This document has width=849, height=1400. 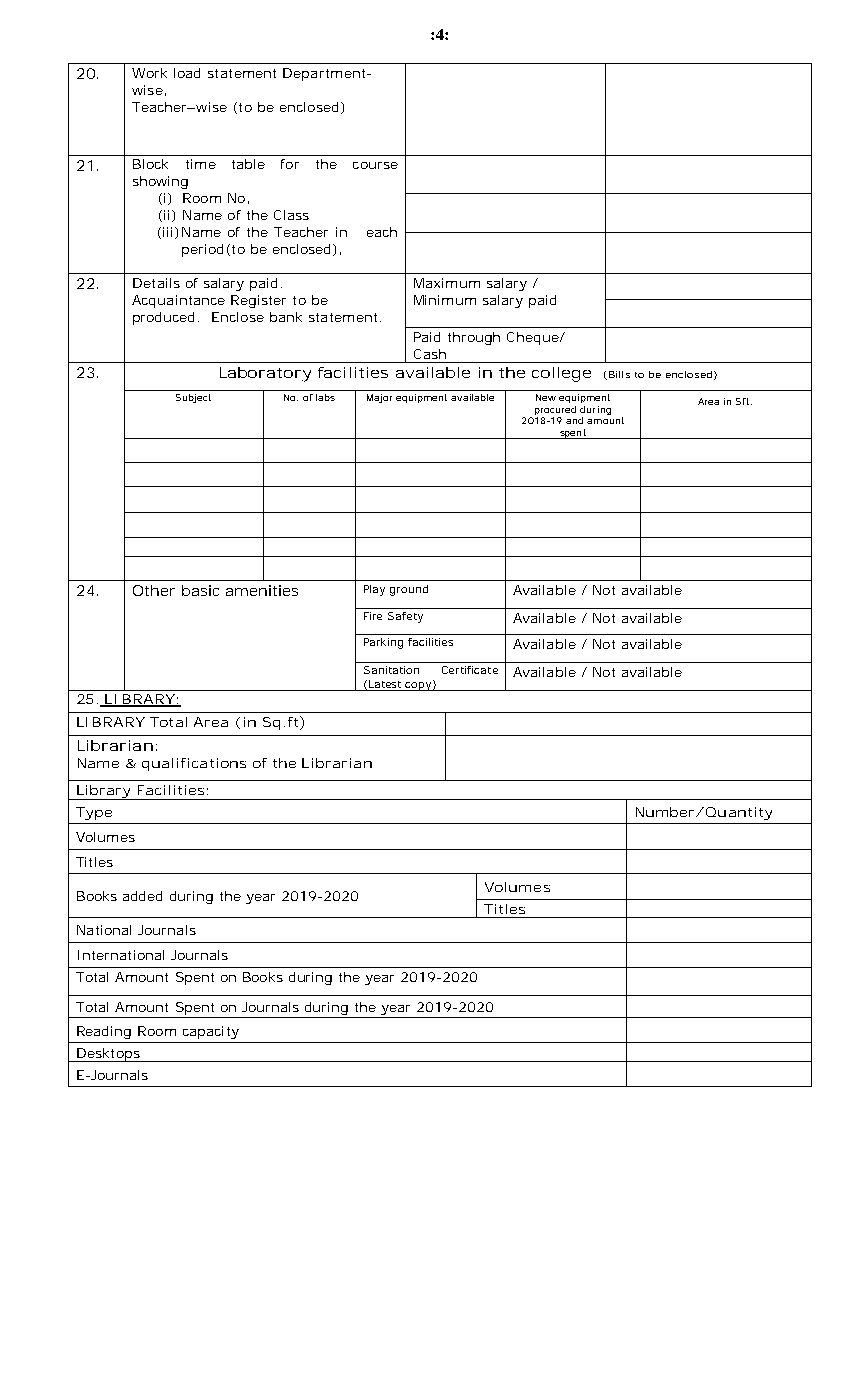 What do you see at coordinates (374, 590) in the document?
I see `Play` at bounding box center [374, 590].
